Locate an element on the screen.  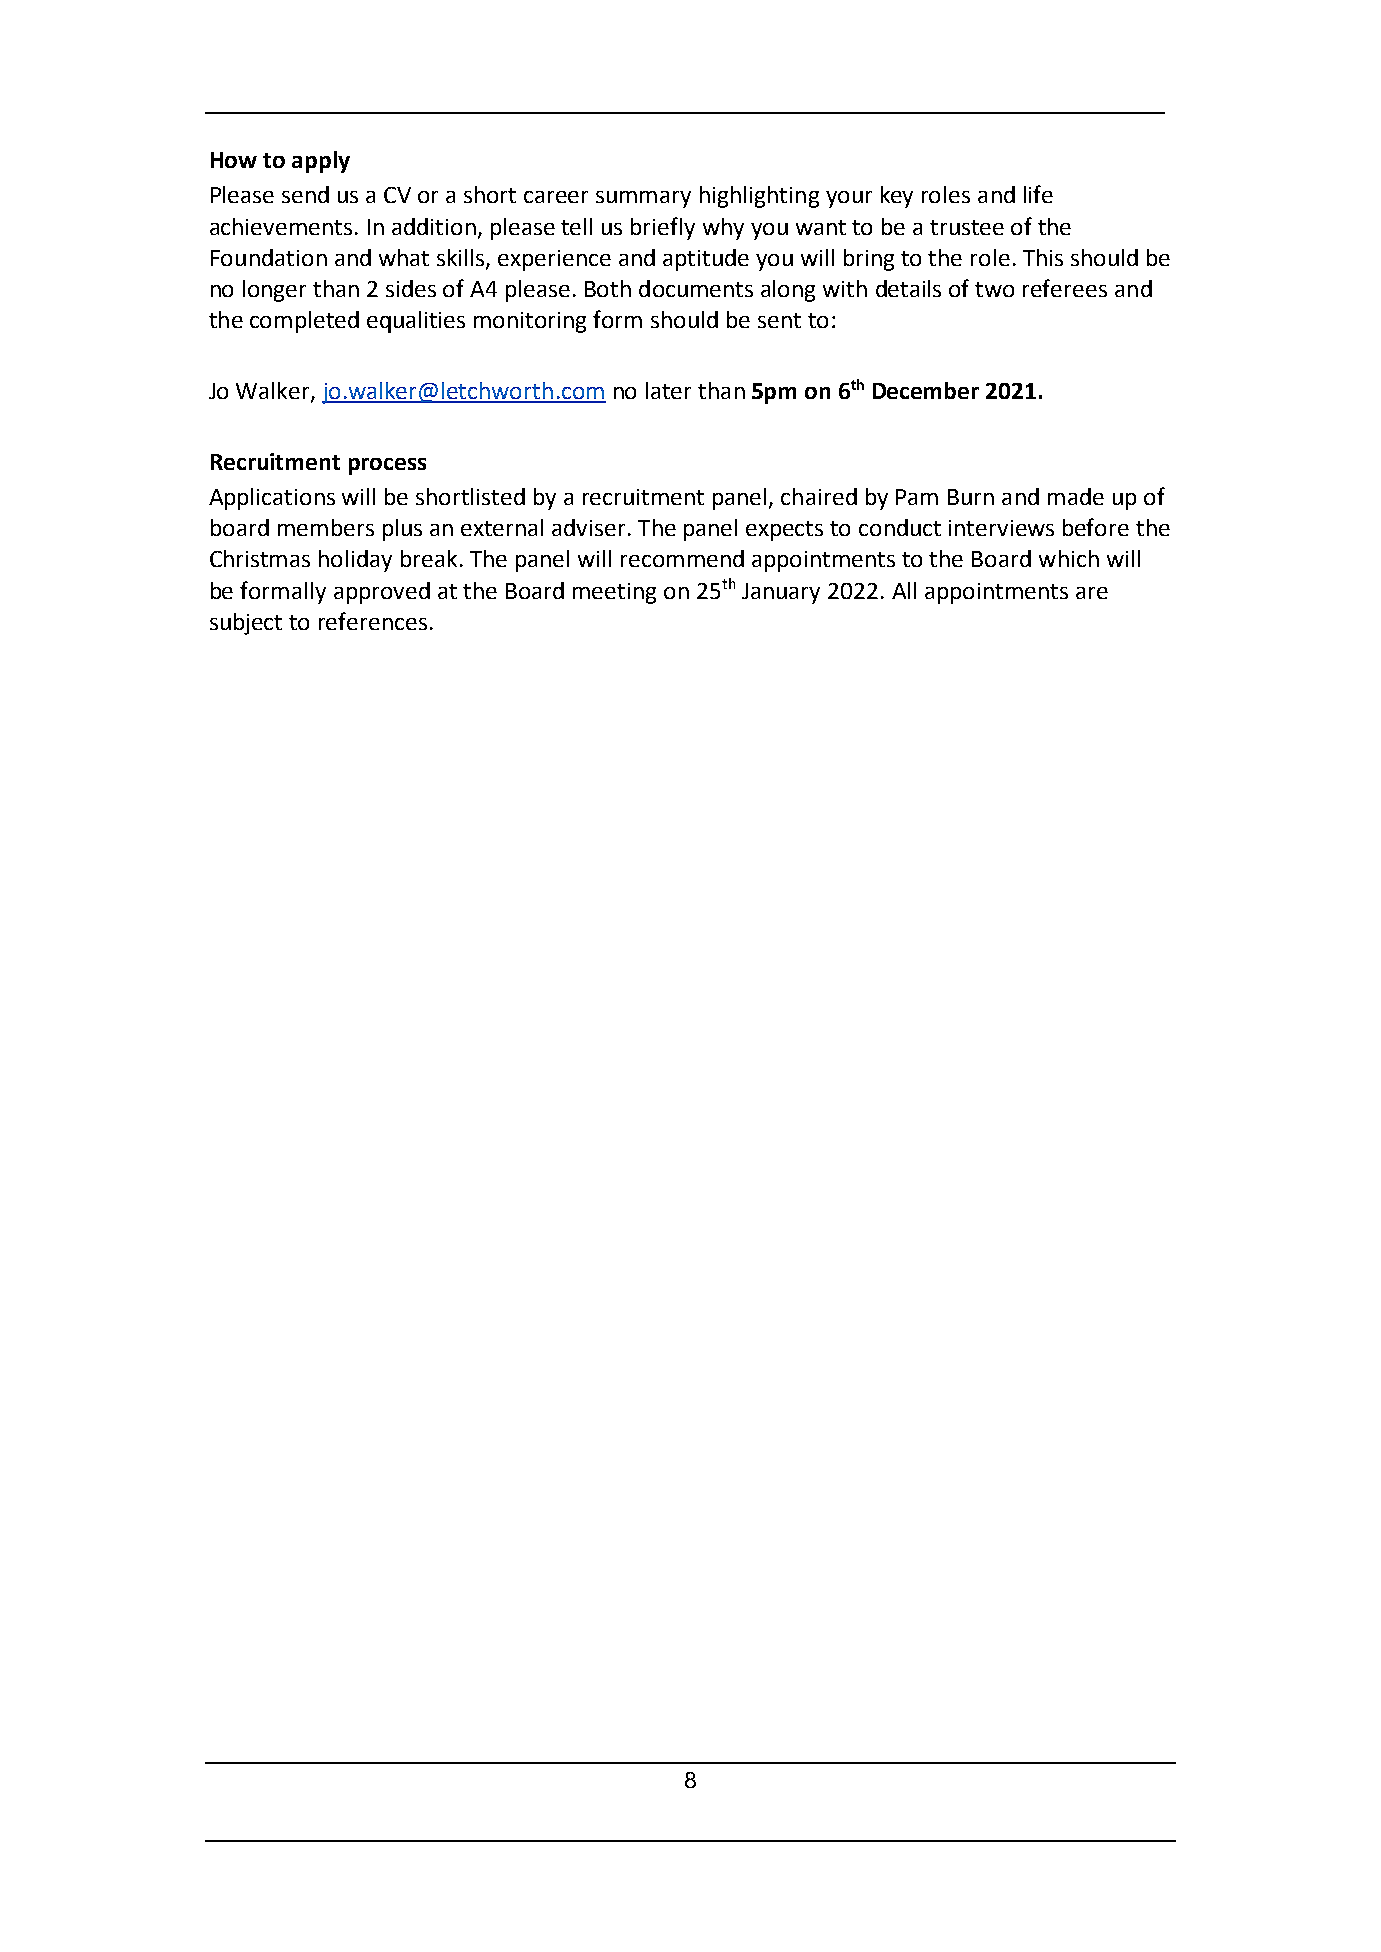
Burn is located at coordinates (971, 497).
